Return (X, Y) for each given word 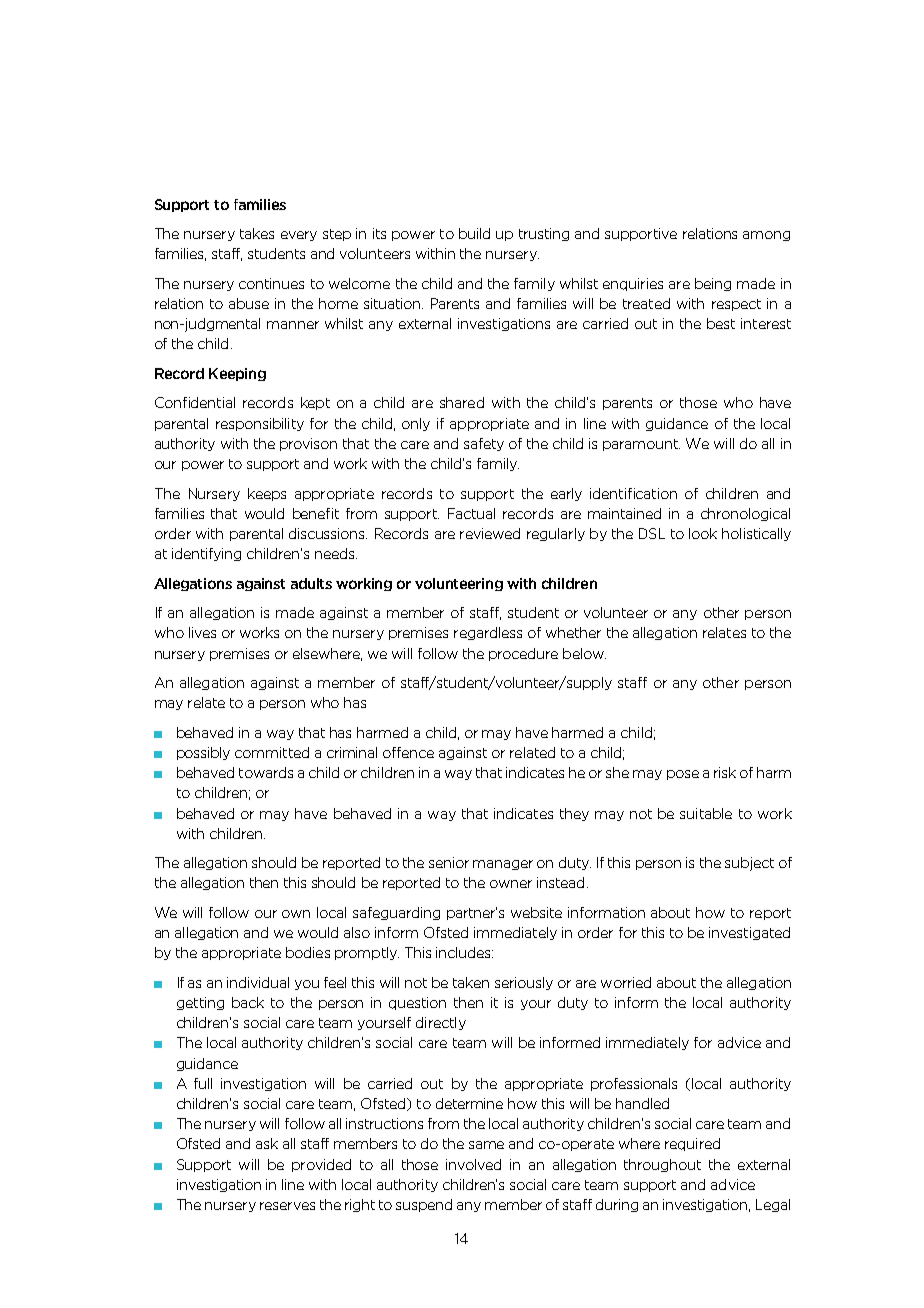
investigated (749, 933)
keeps (267, 494)
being (713, 284)
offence (408, 752)
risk (725, 772)
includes (464, 952)
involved (473, 1164)
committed (272, 752)
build (474, 233)
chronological (745, 514)
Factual (471, 513)
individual (258, 982)
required (692, 1144)
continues (271, 283)
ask (267, 1143)
